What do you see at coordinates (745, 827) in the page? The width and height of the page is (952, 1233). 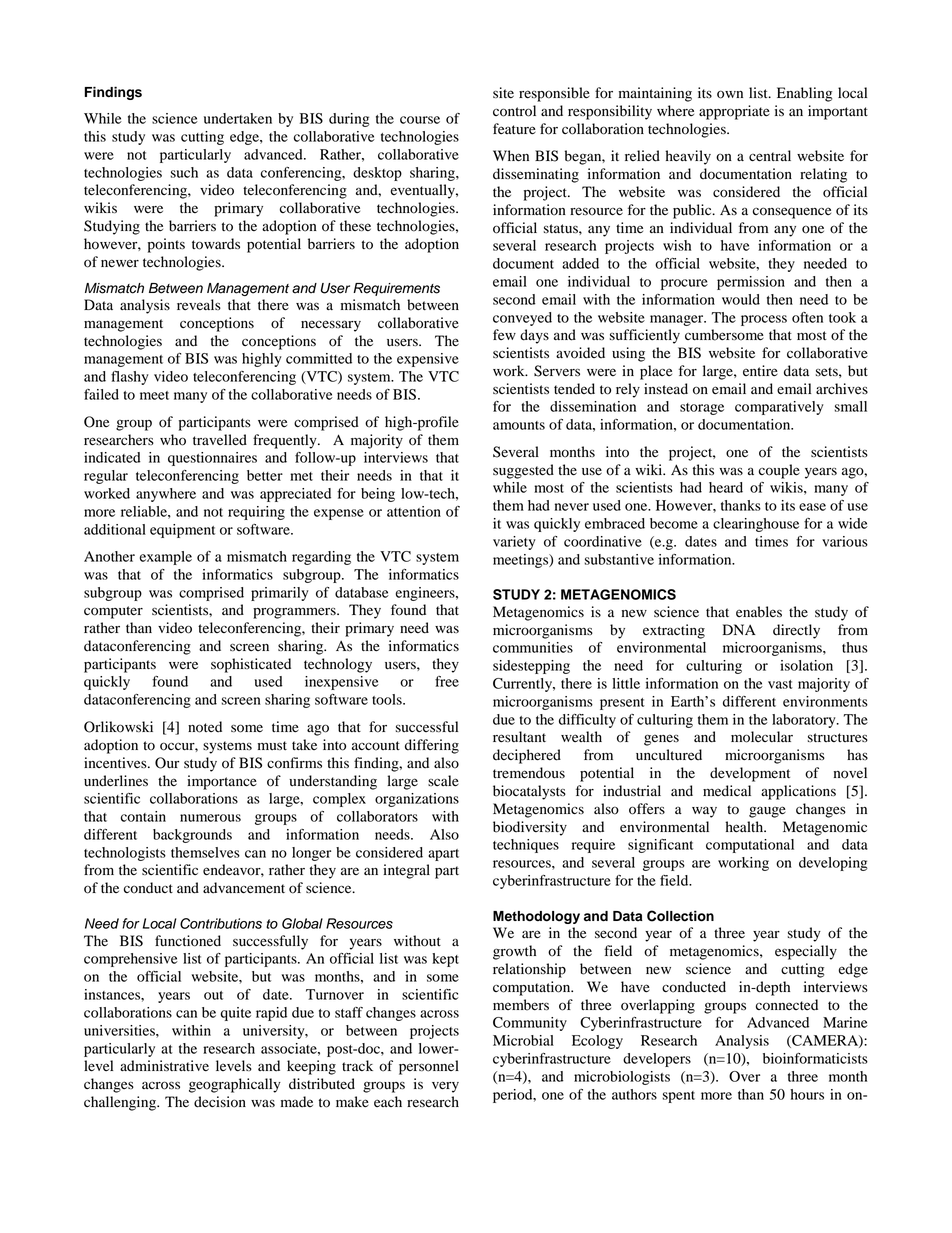 I see `health` at bounding box center [745, 827].
